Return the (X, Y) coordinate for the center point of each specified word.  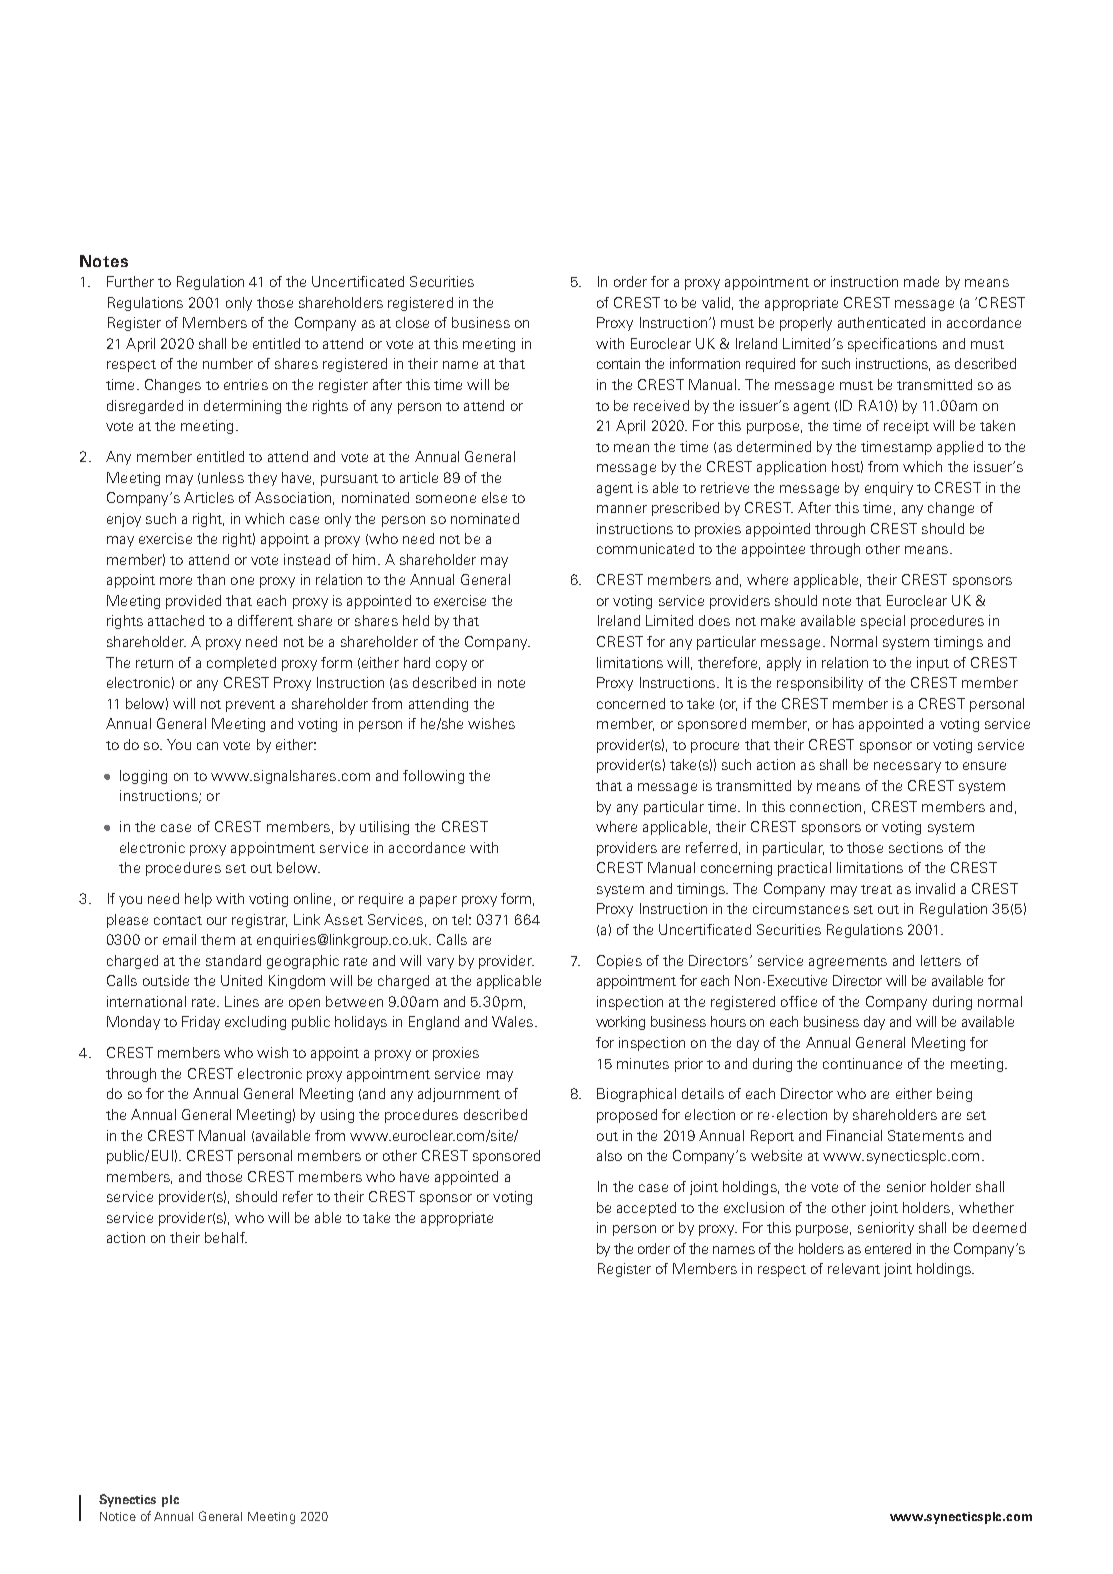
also (609, 1155)
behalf (226, 1237)
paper (438, 901)
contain (618, 363)
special (883, 622)
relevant (854, 1268)
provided (193, 602)
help (198, 900)
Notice (118, 1516)
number (228, 363)
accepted (646, 1209)
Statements (926, 1135)
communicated (645, 548)
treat (876, 889)
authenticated (881, 322)
